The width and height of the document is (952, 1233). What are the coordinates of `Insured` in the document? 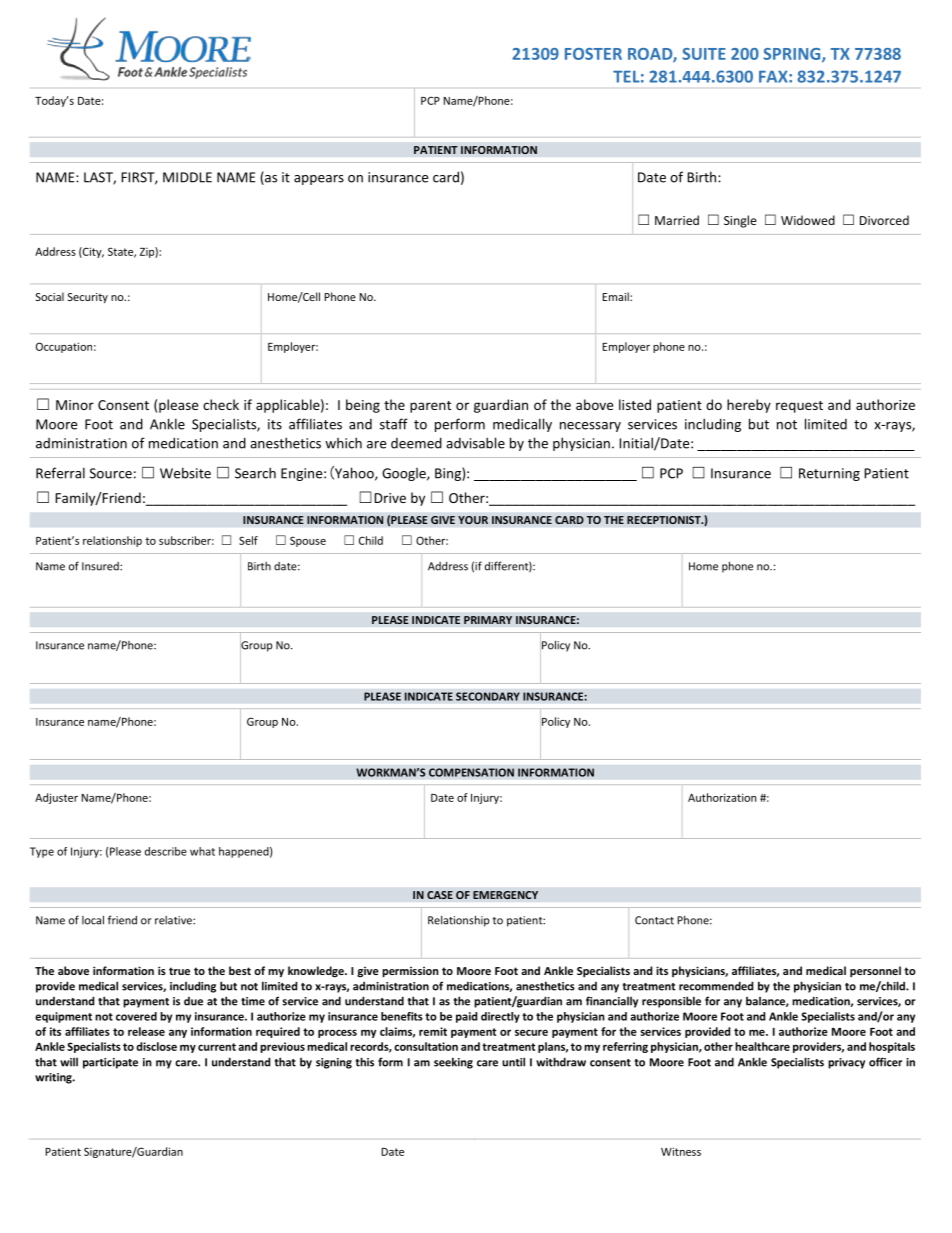 It's located at (101, 566).
